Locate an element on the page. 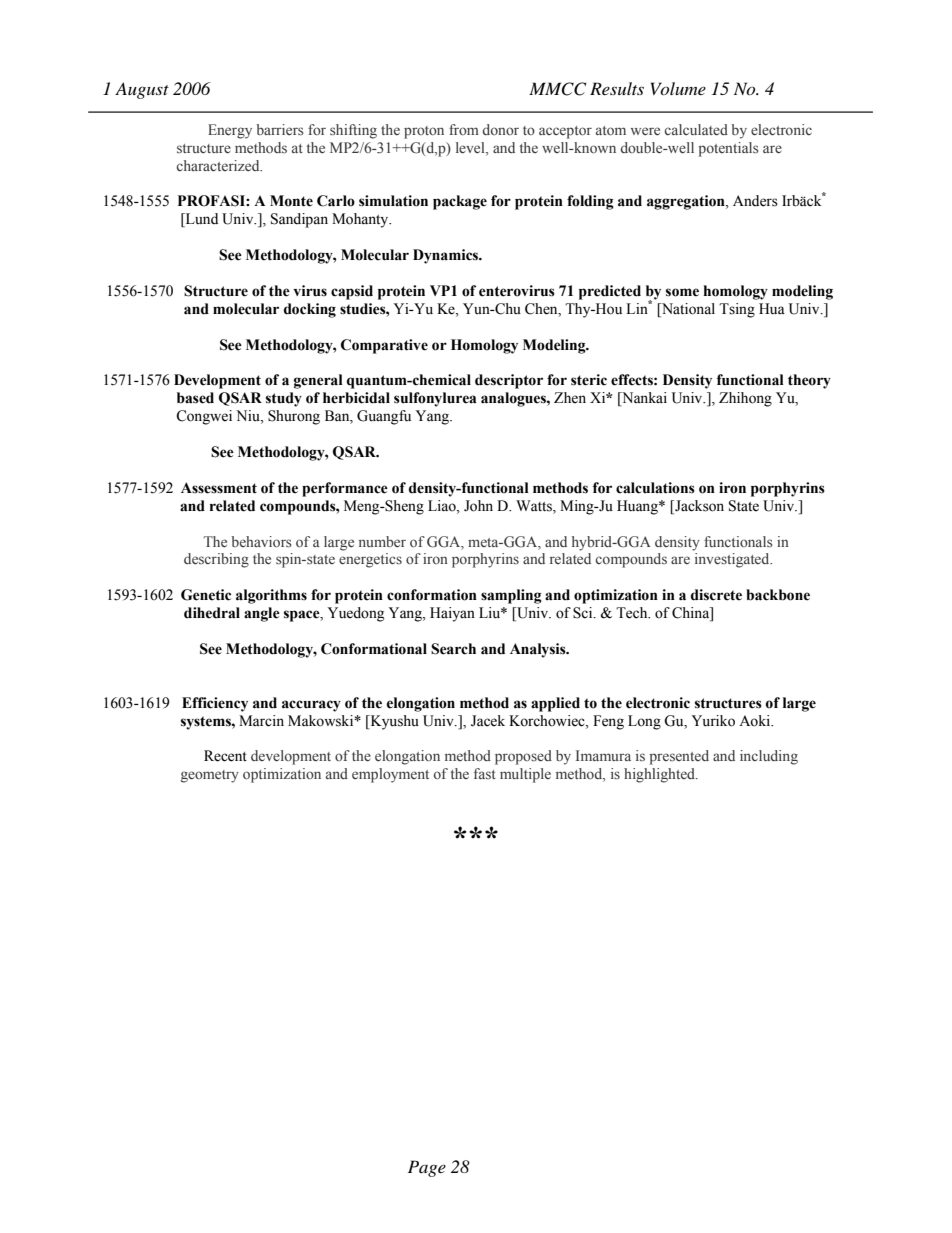  highlighted is located at coordinates (660, 775).
